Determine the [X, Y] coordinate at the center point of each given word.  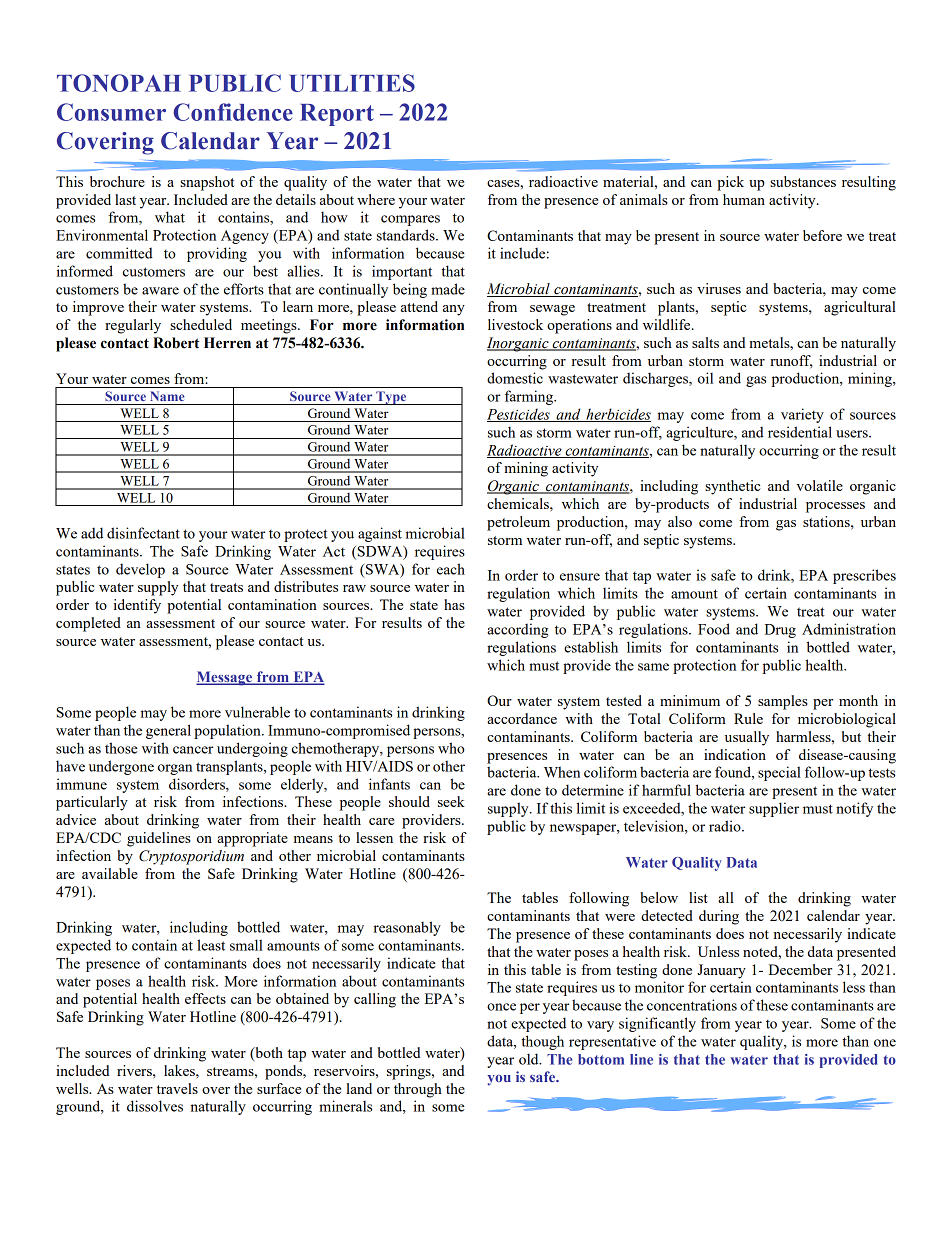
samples [783, 702]
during [719, 917]
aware [160, 291]
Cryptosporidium [191, 857]
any [454, 310]
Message [225, 678]
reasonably [407, 928]
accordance [522, 718]
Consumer [111, 112]
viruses [719, 288]
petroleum [518, 523]
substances [803, 181]
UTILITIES [352, 83]
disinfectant [143, 533]
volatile [819, 485]
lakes [180, 1070]
